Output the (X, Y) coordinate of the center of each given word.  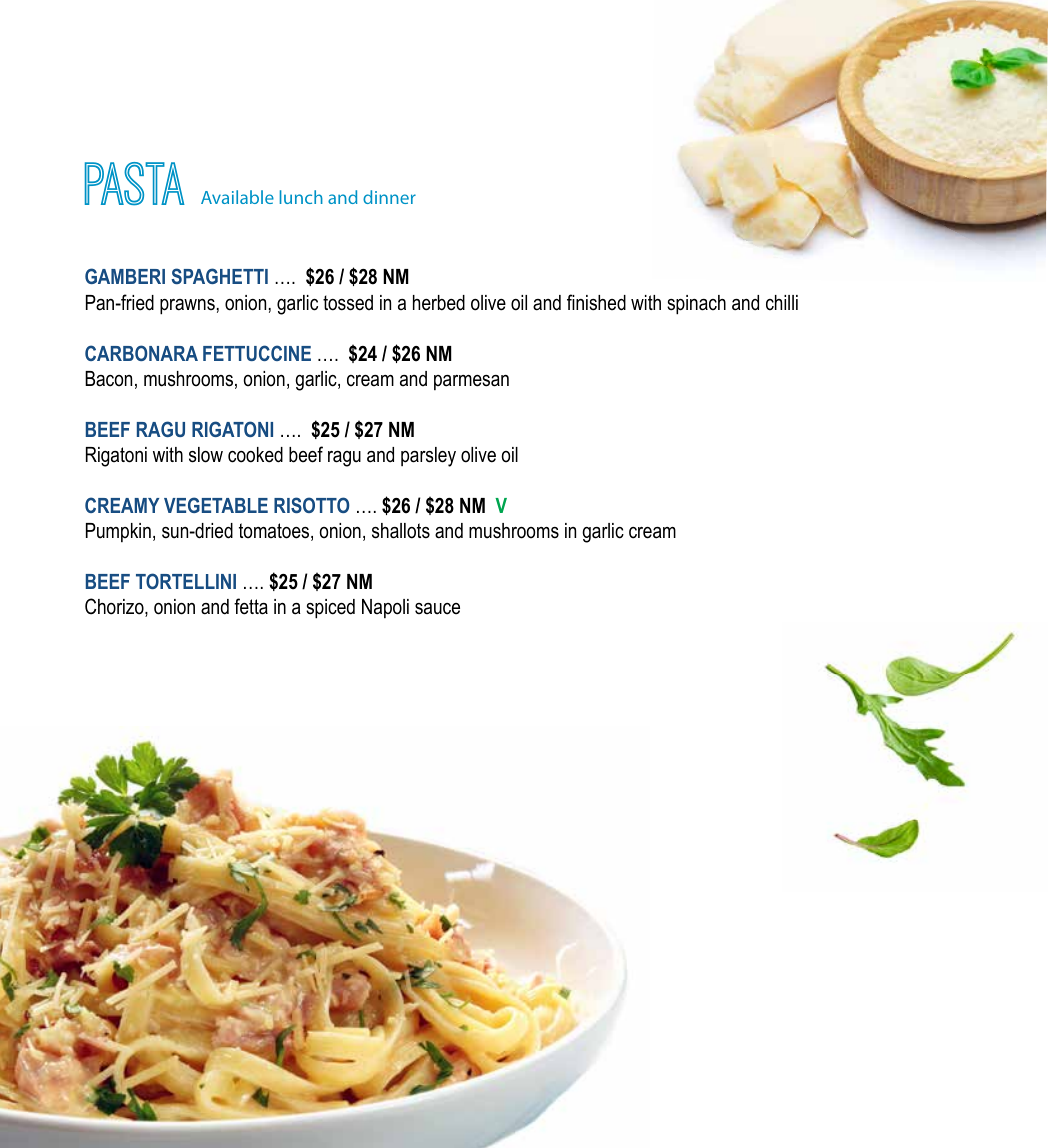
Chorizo (115, 607)
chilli (782, 303)
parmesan (471, 382)
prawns (187, 307)
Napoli (385, 608)
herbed (439, 303)
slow (206, 455)
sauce (437, 609)
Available (237, 197)
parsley (428, 457)
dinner (389, 197)
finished (596, 302)
